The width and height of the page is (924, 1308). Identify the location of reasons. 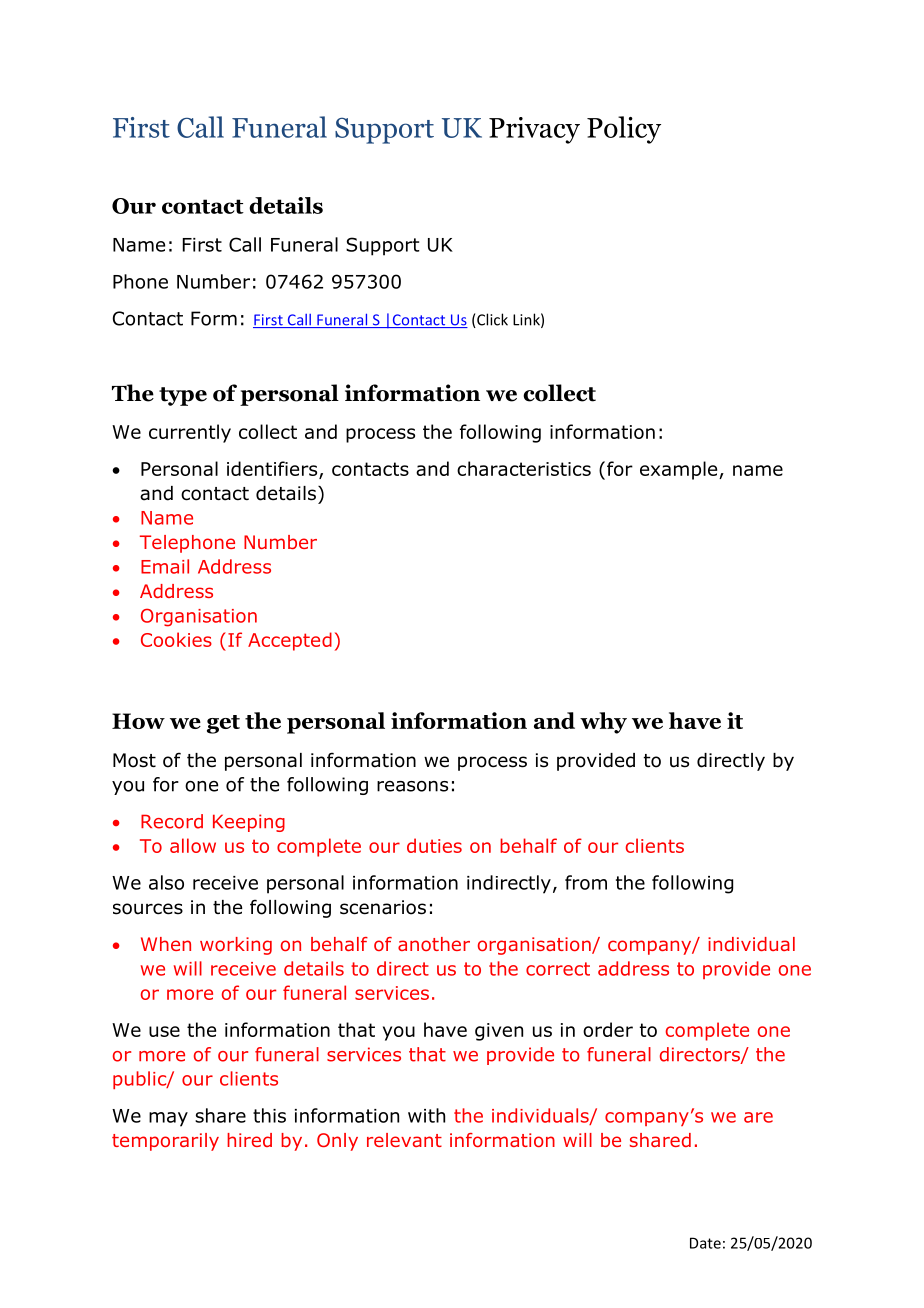
(412, 786).
